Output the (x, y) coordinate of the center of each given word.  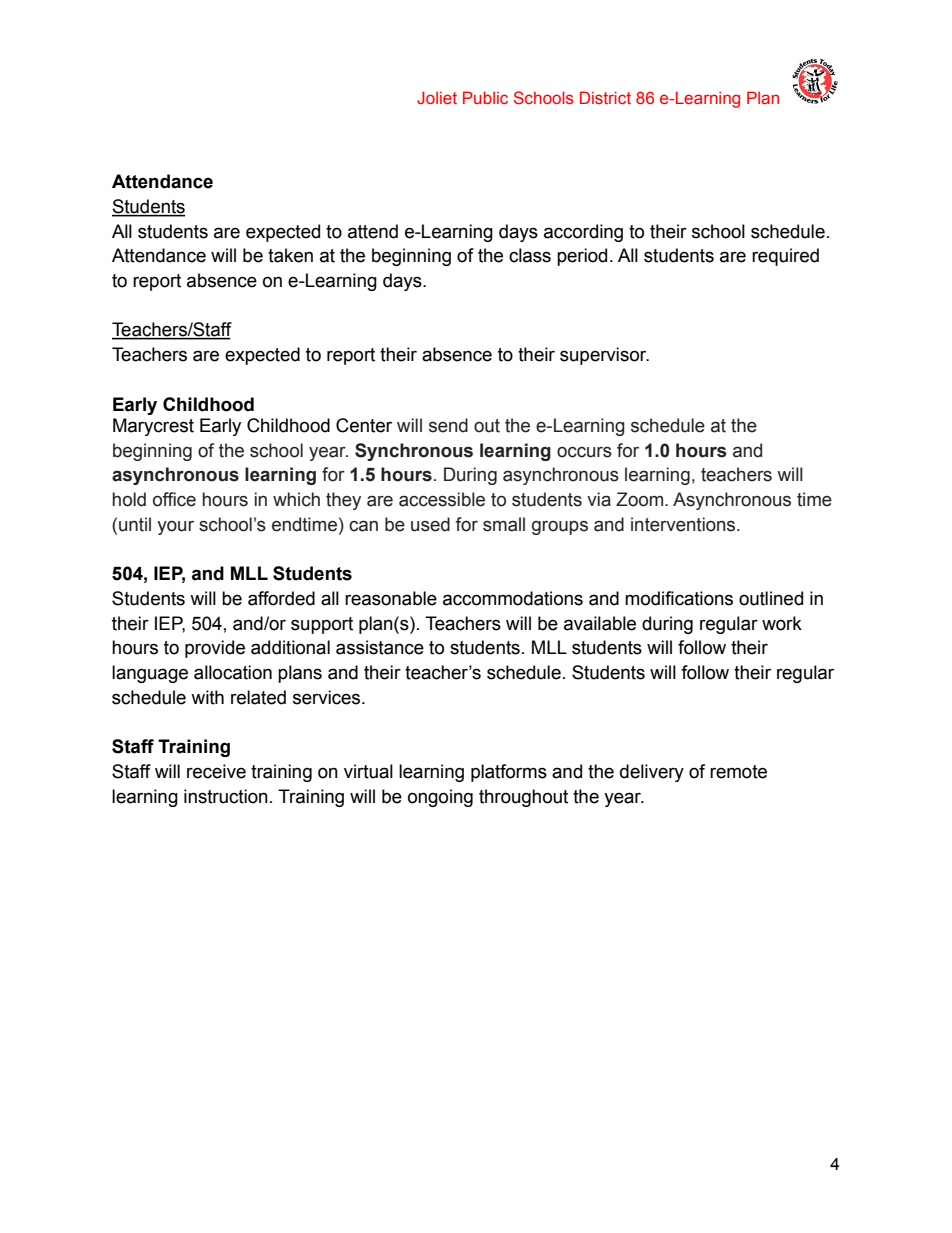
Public (485, 97)
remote (738, 772)
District (605, 97)
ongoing (440, 798)
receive (216, 771)
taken (290, 255)
